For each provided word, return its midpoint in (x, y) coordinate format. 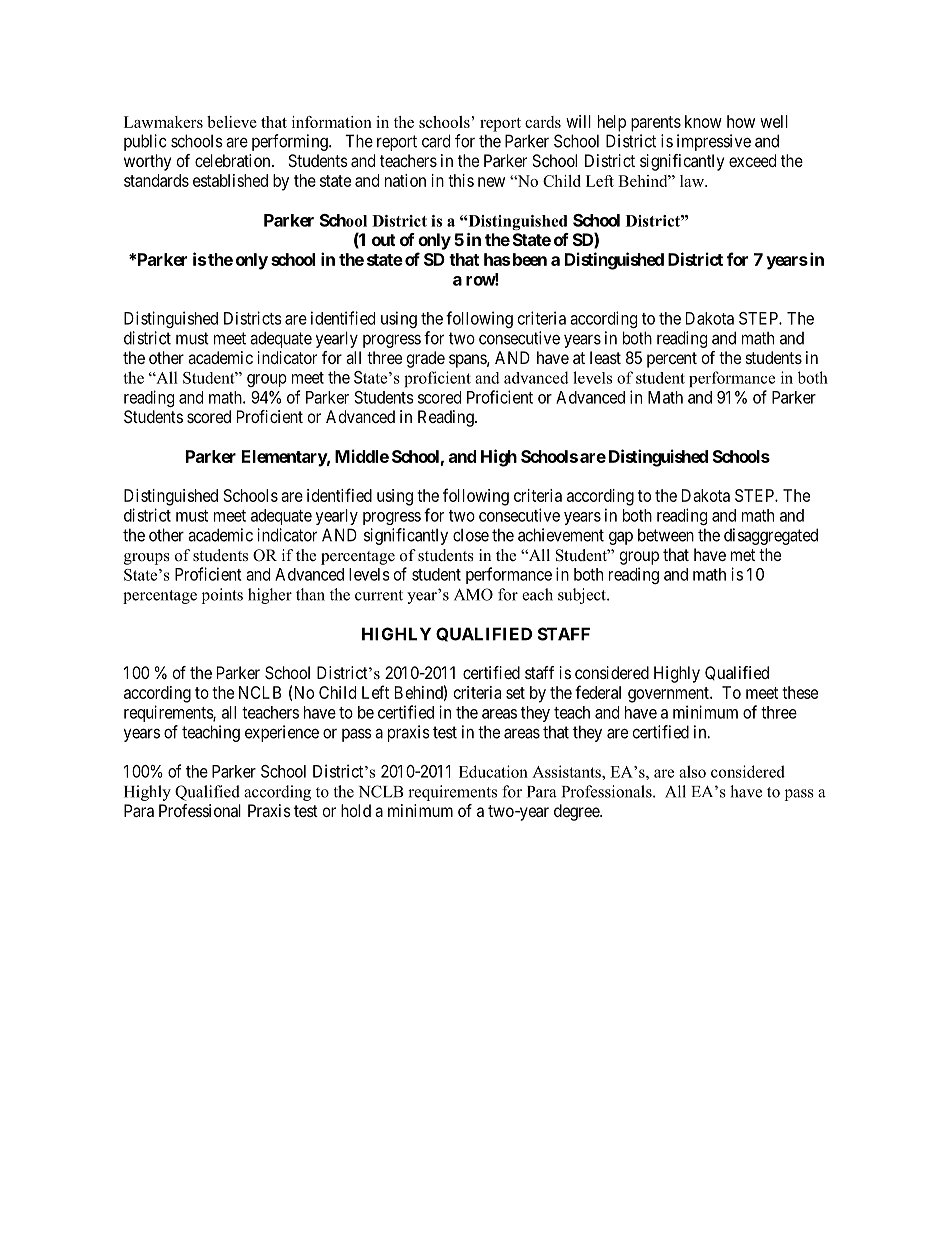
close (471, 535)
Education (493, 771)
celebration (234, 160)
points (222, 596)
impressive (714, 142)
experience (282, 733)
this (461, 180)
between (666, 535)
